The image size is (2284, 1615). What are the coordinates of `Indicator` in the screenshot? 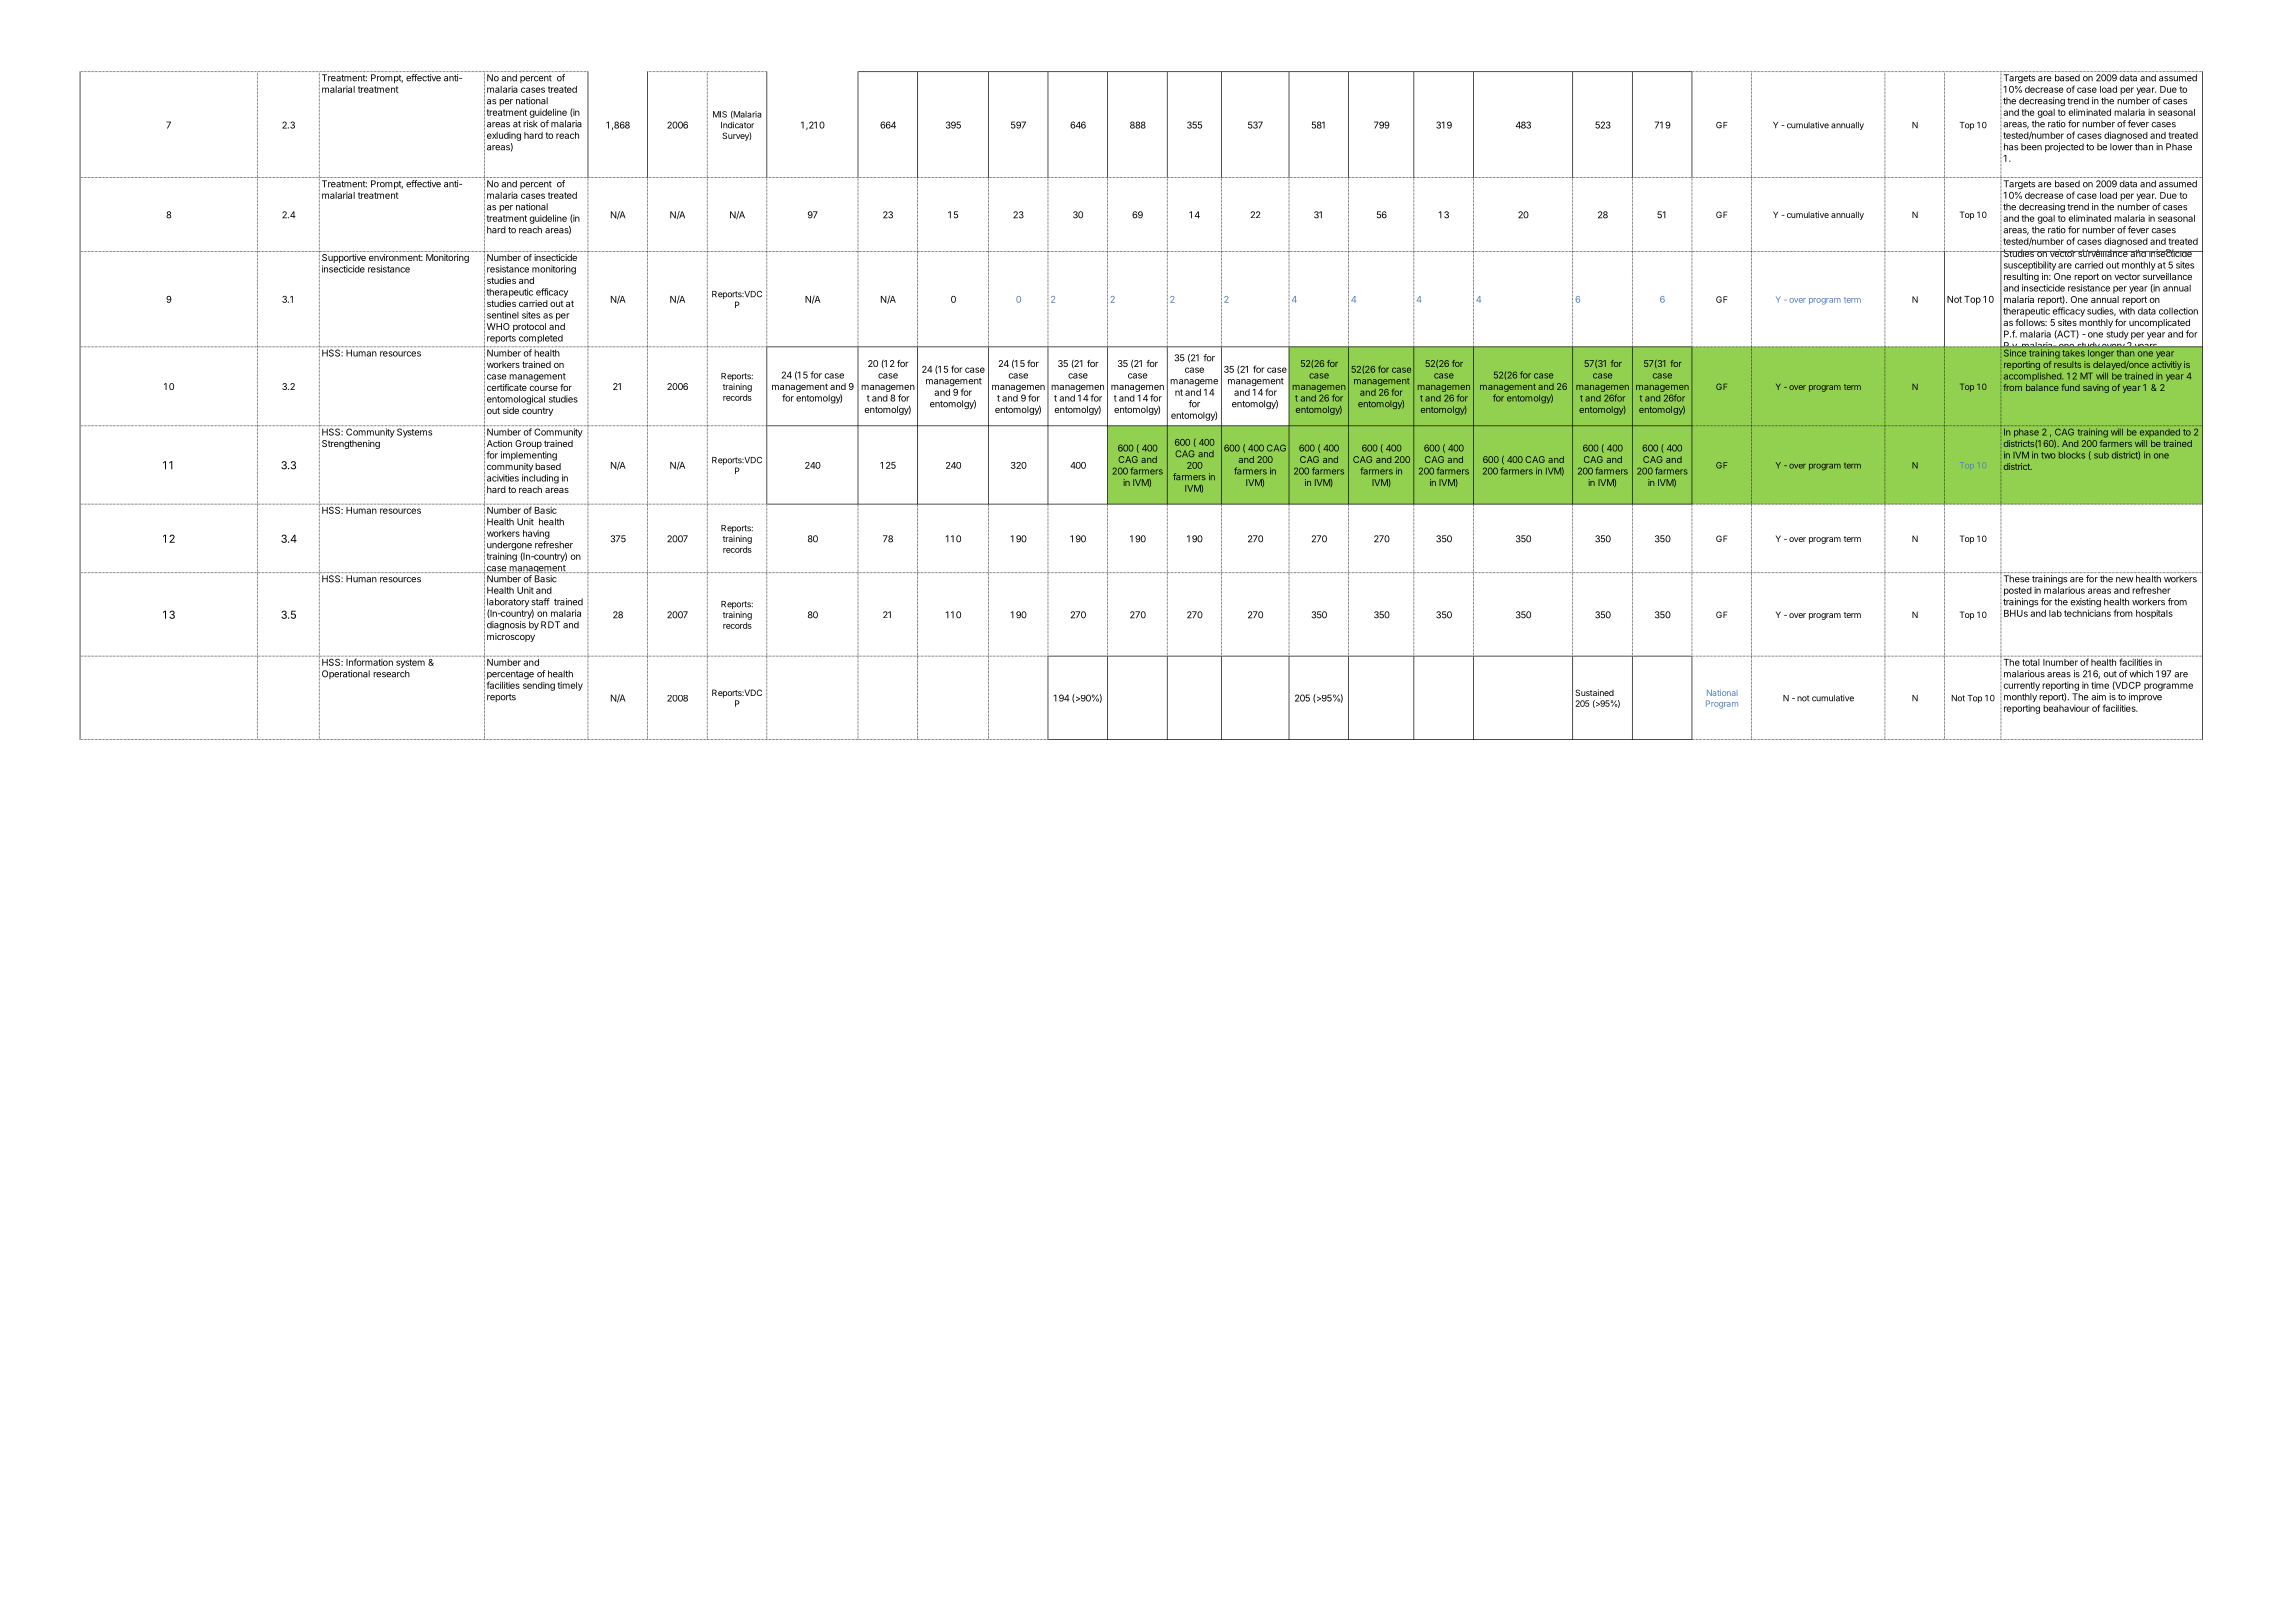 It's located at (737, 125).
